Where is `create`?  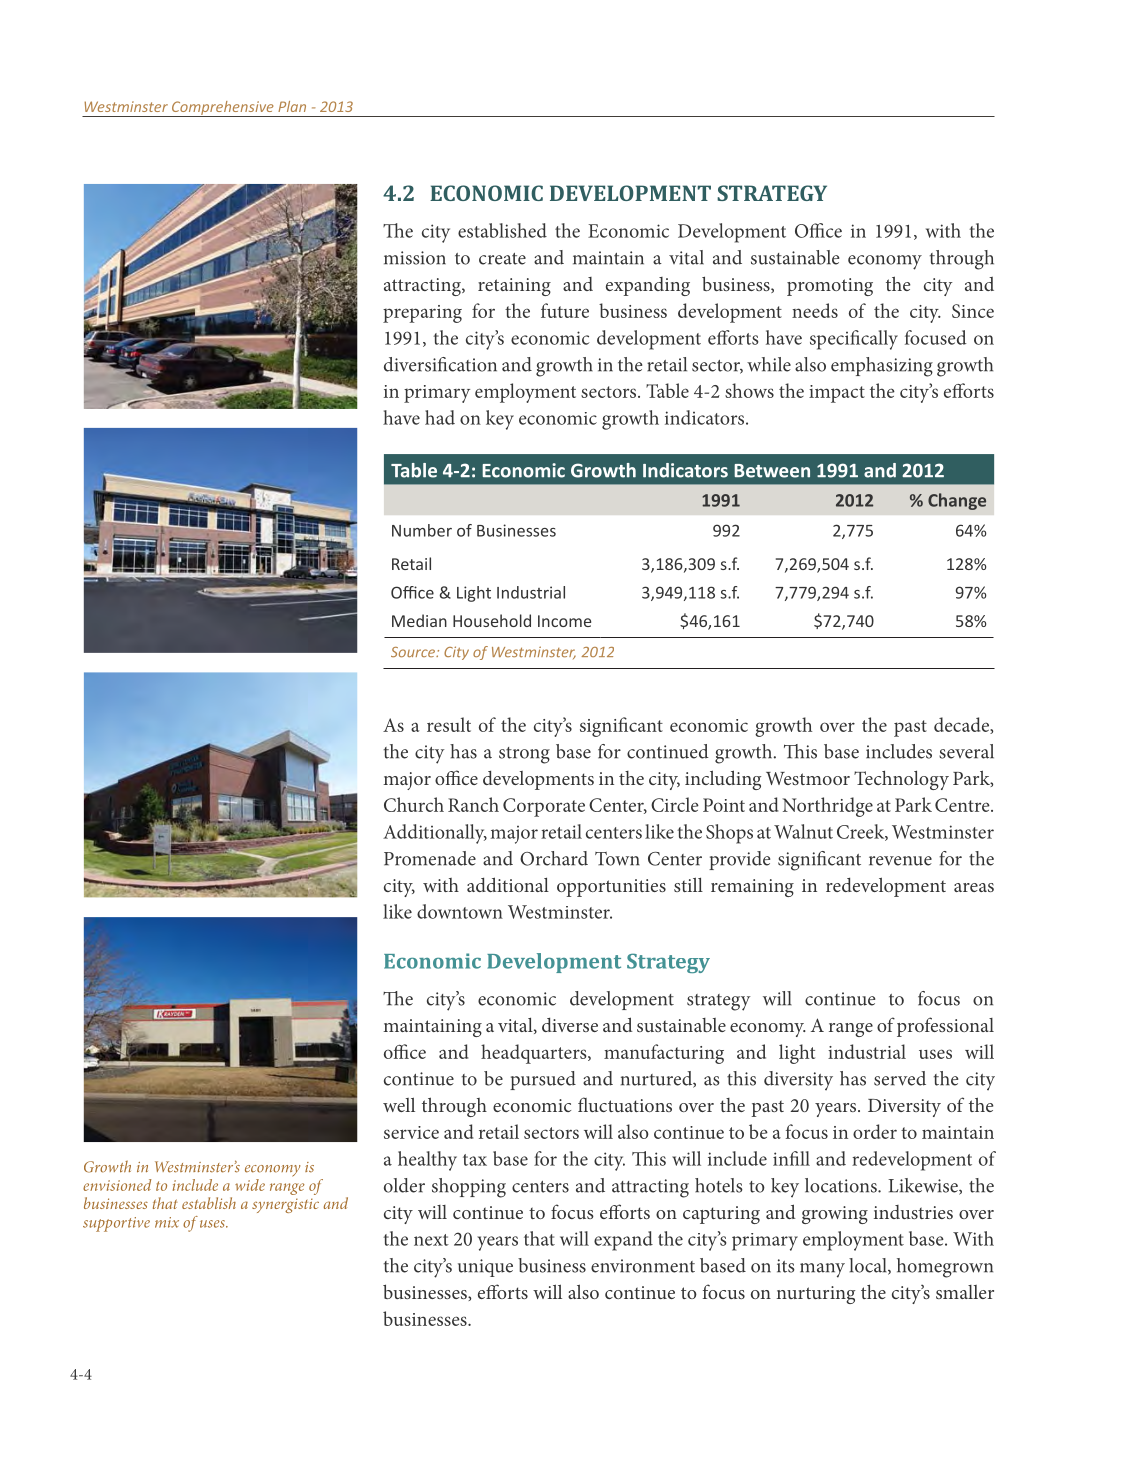 create is located at coordinates (502, 259).
